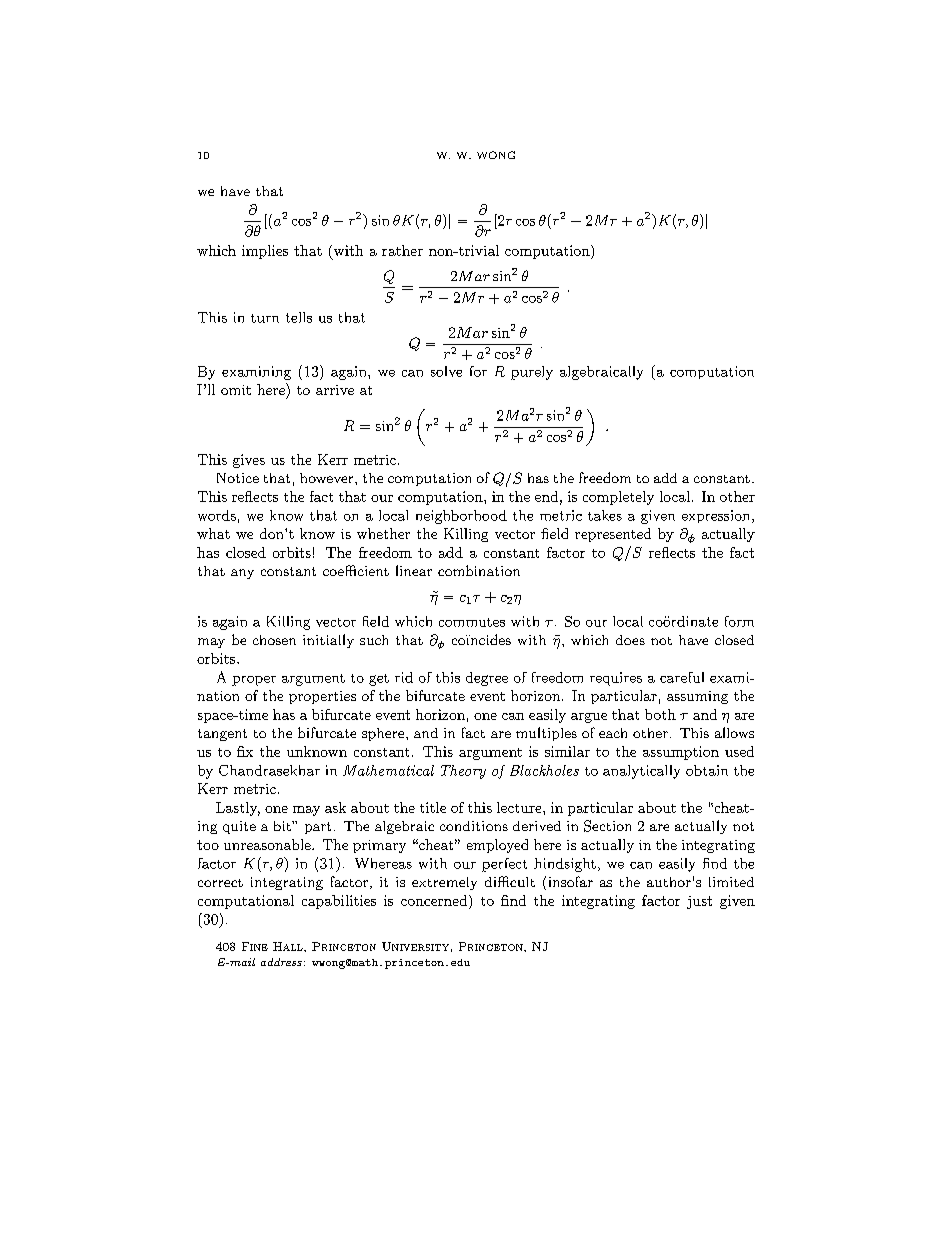 The height and width of the screenshot is (1233, 952). Describe the element at coordinates (238, 809) in the screenshot. I see `Lastly` at that location.
